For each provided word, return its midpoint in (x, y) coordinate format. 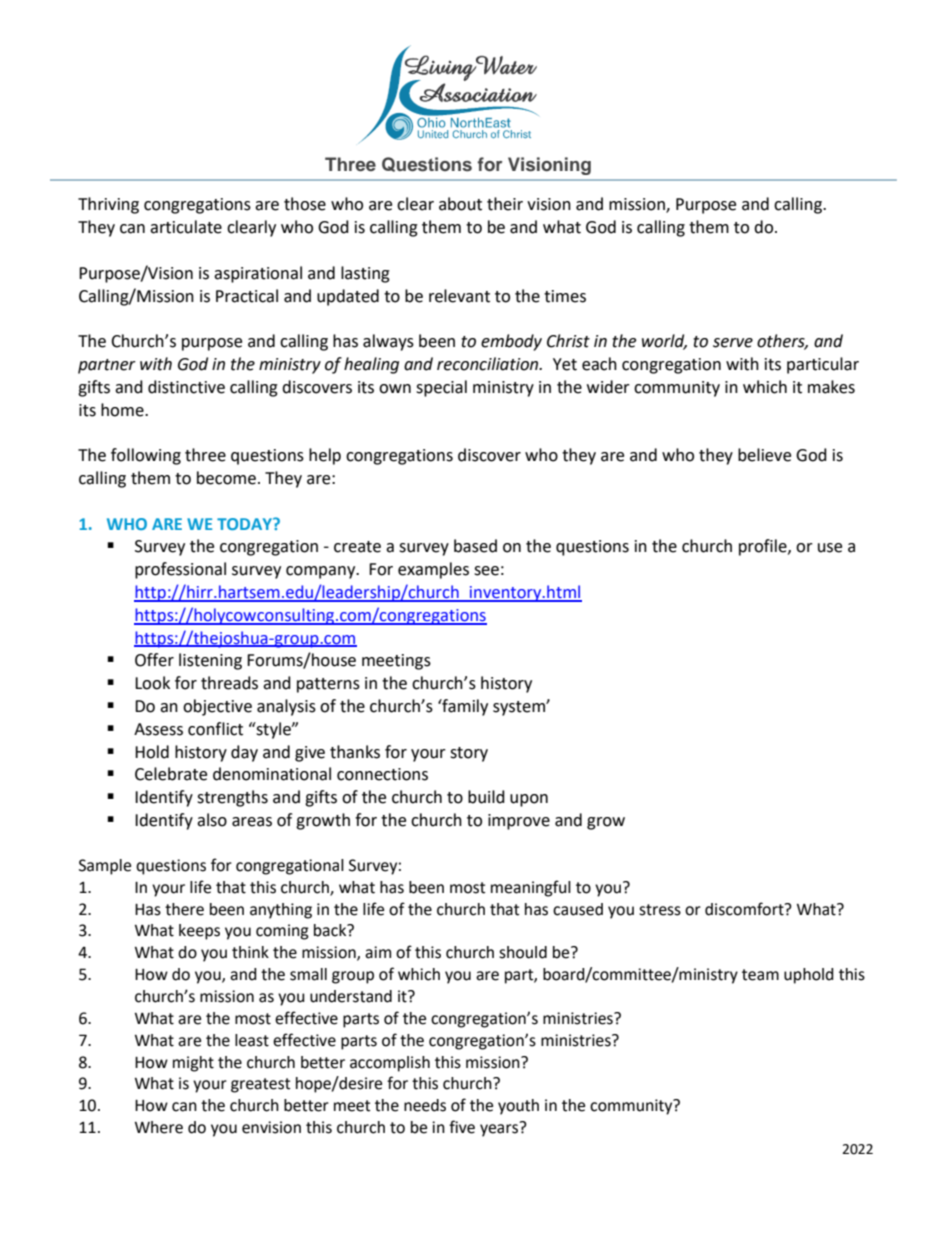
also (212, 820)
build (486, 797)
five (462, 1127)
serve (733, 343)
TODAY (245, 524)
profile (764, 547)
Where (159, 1127)
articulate (186, 227)
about (460, 204)
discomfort (745, 909)
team (760, 975)
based (475, 546)
